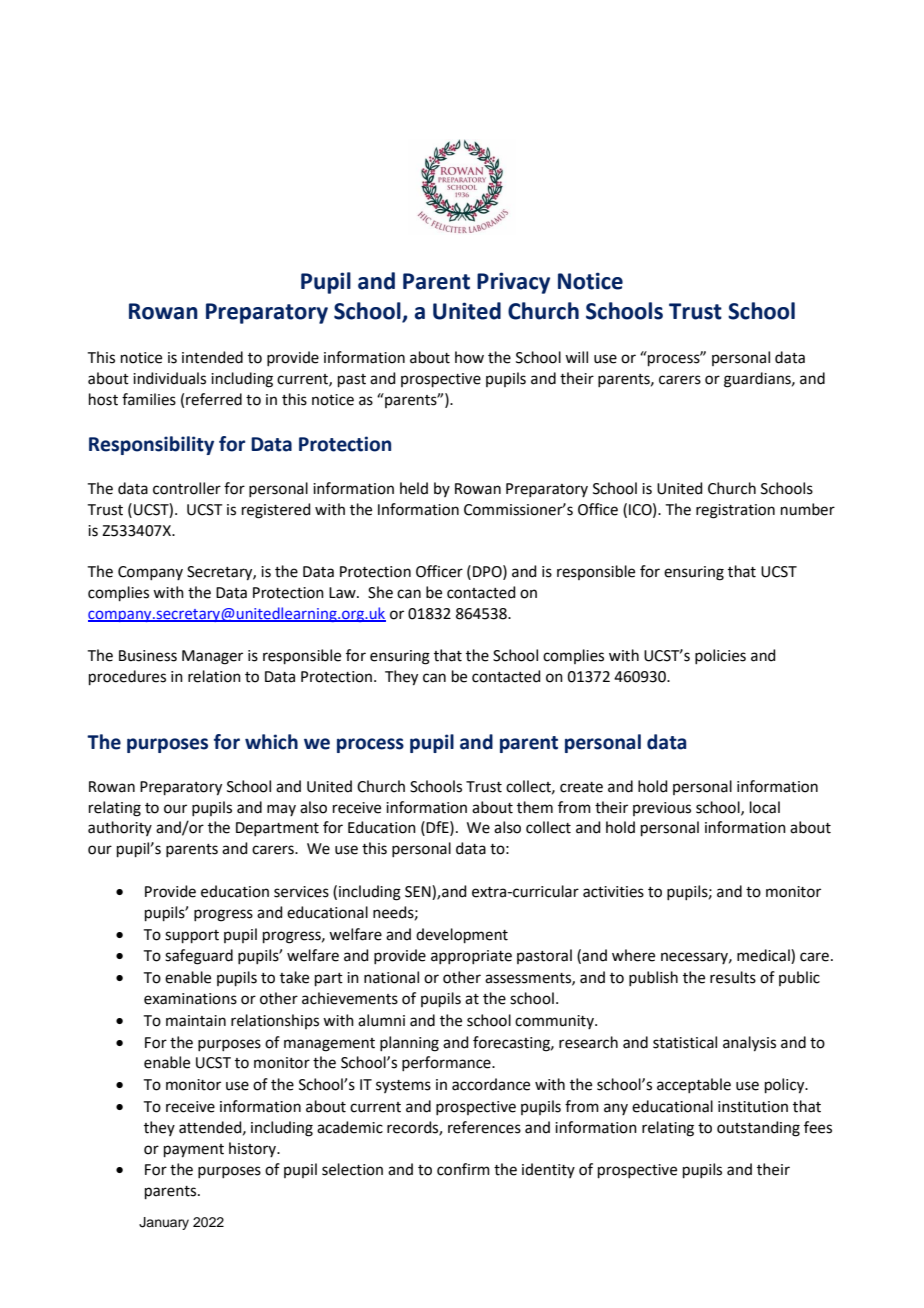 This screenshot has height=1308, width=924. What do you see at coordinates (764, 956) in the screenshot?
I see `medical` at bounding box center [764, 956].
